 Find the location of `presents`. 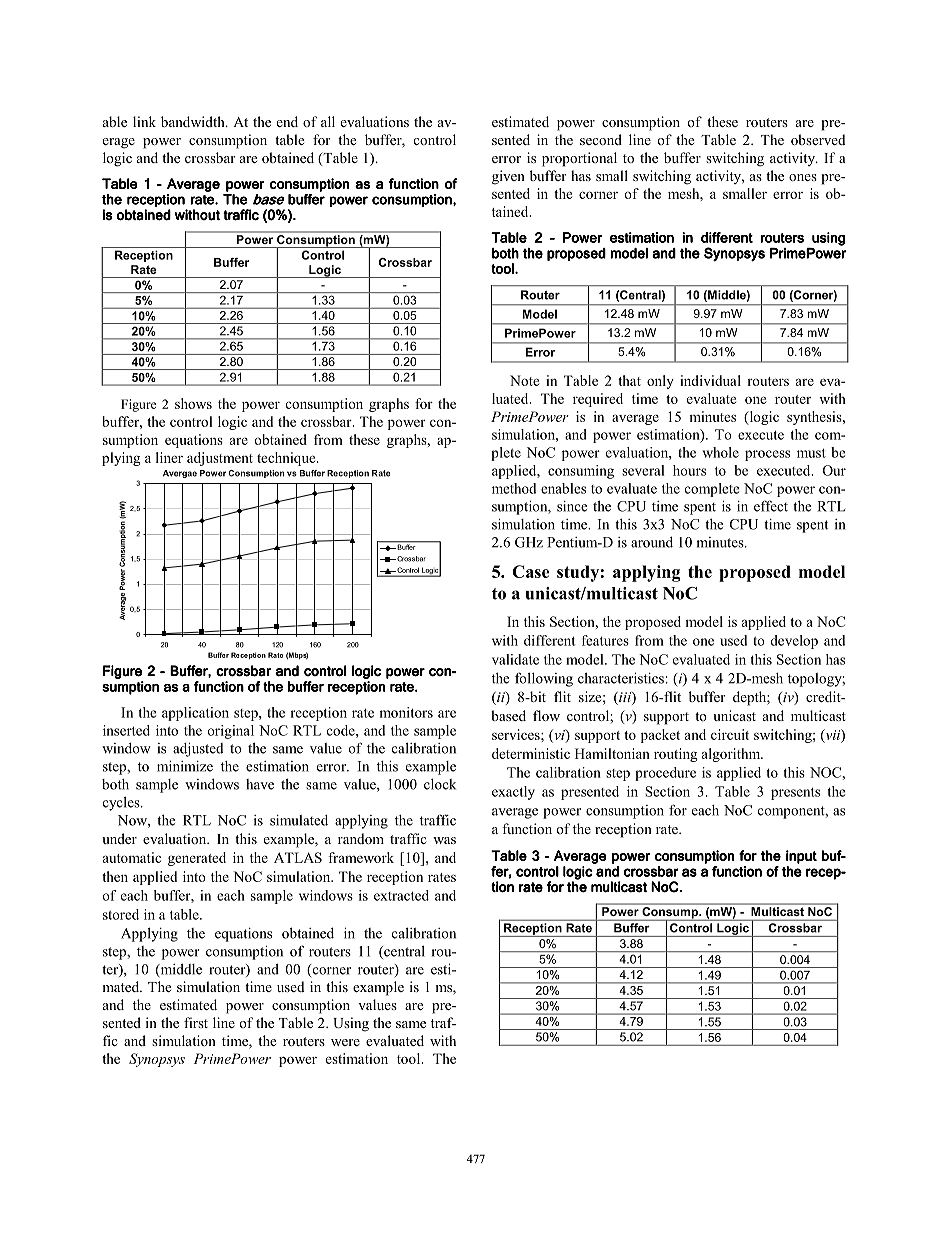

presents is located at coordinates (795, 794).
